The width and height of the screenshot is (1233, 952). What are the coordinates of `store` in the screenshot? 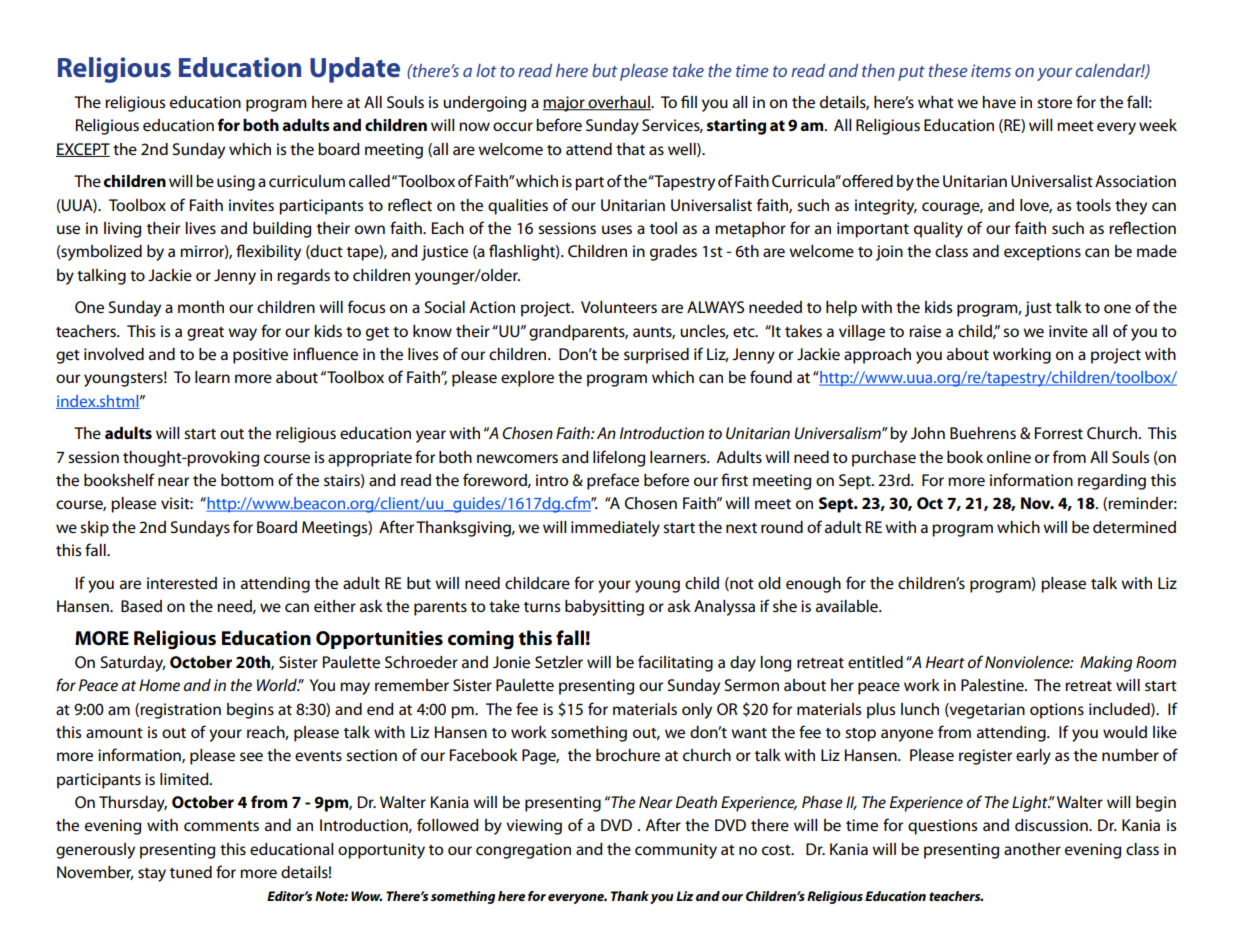 It's located at (1054, 103).
